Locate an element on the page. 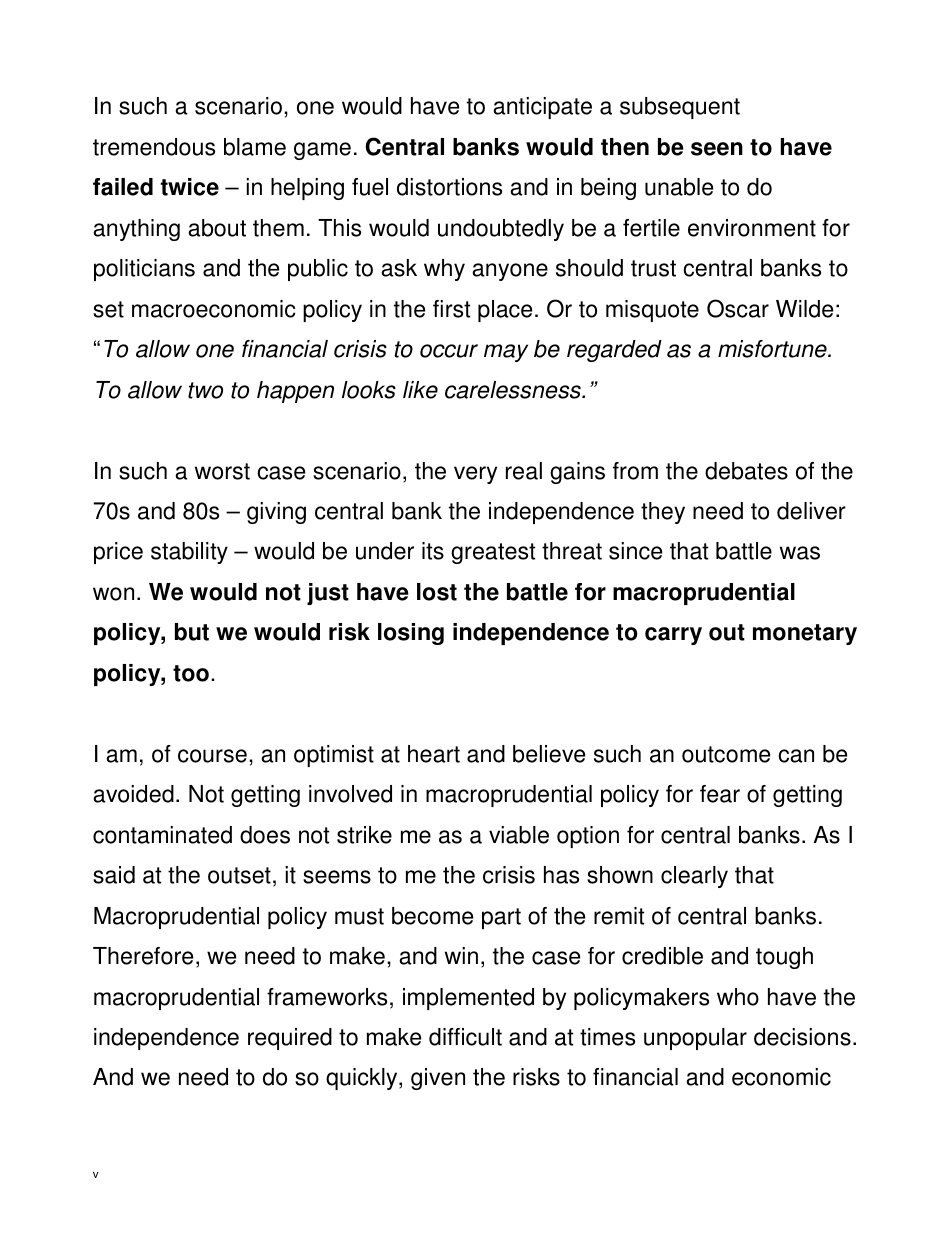  required is located at coordinates (290, 1039).
